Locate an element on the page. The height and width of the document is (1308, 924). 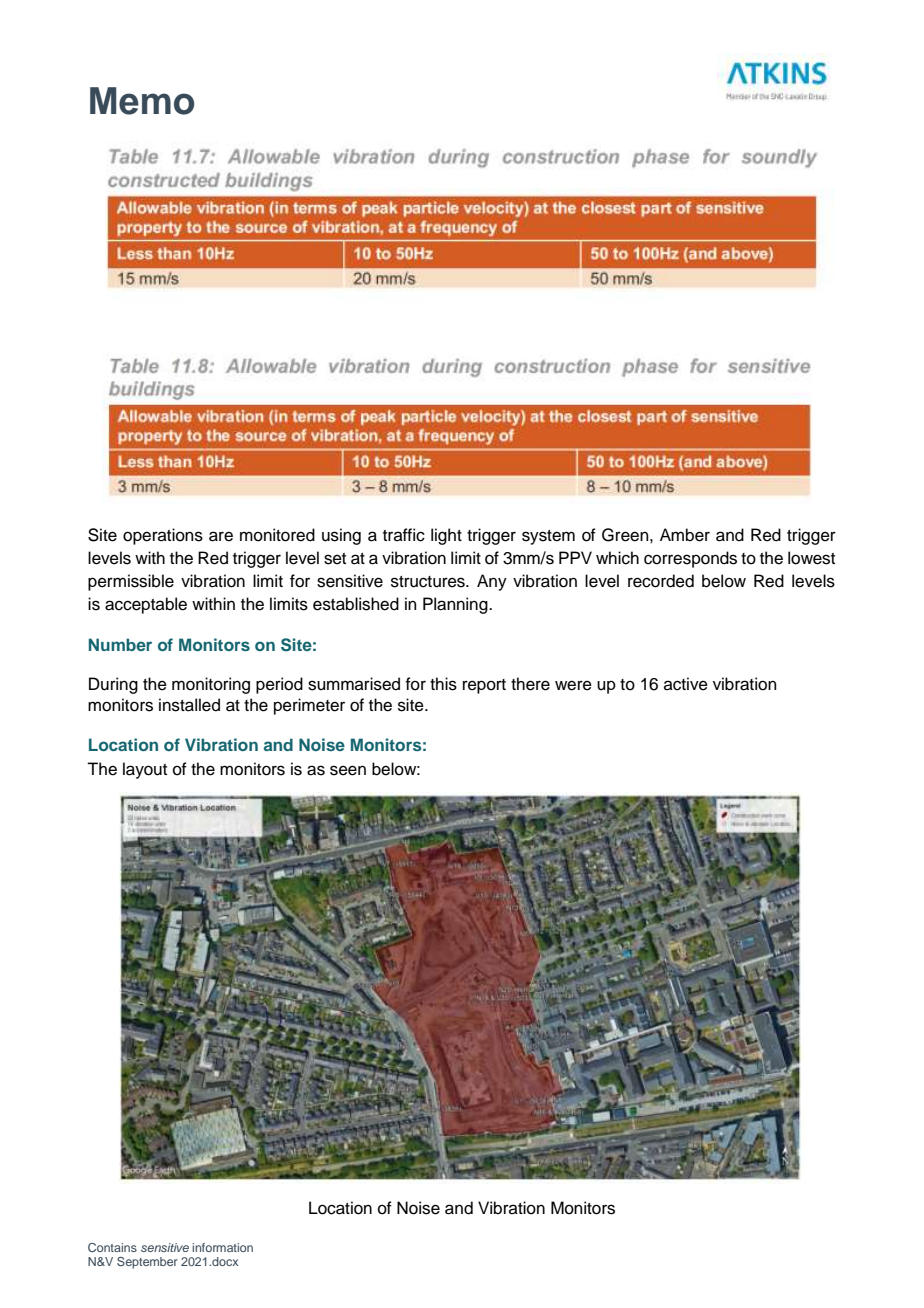
information is located at coordinates (222, 1247).
